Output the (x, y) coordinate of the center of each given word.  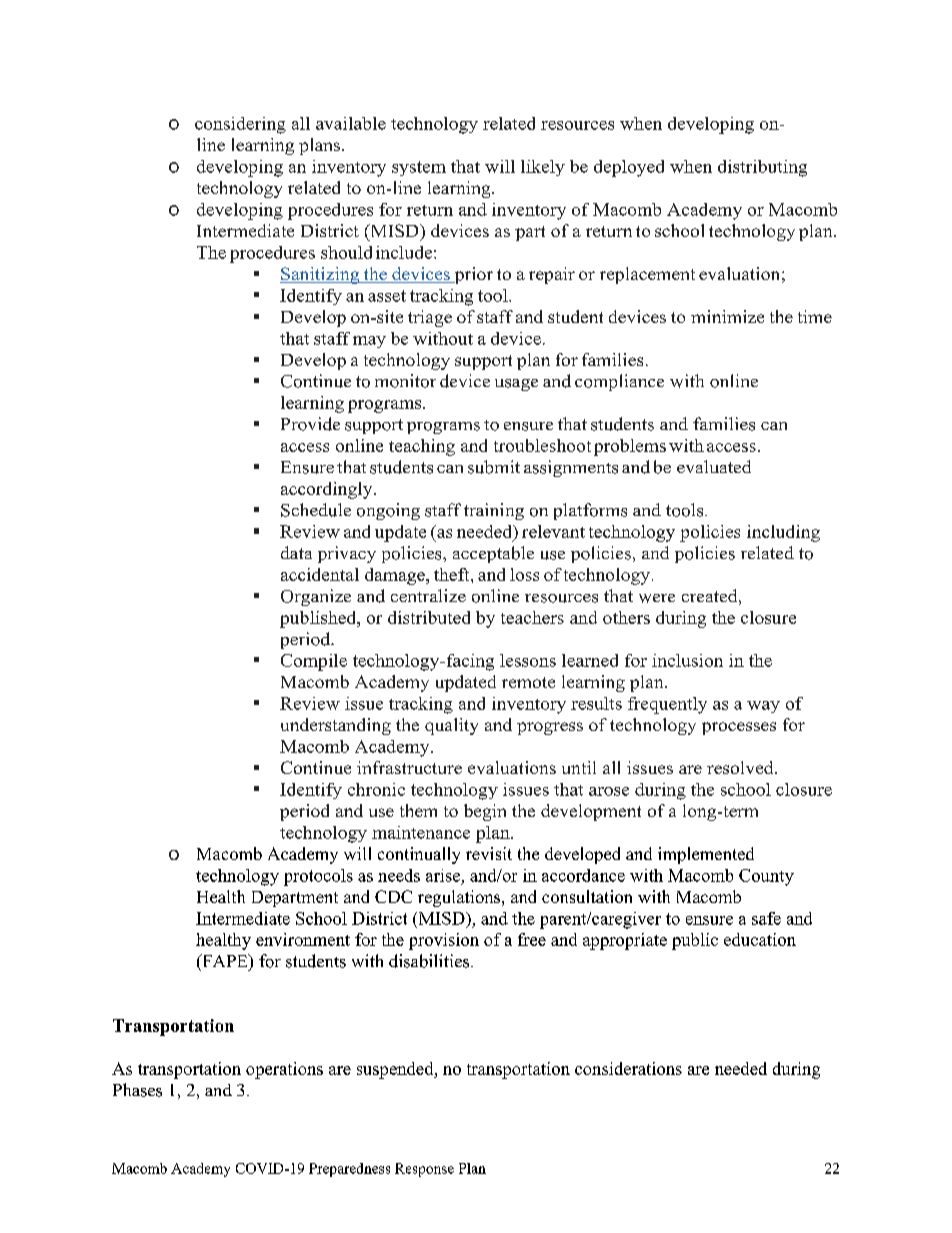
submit (494, 467)
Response (424, 1170)
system (419, 168)
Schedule (316, 510)
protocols (318, 877)
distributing (762, 168)
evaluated (714, 466)
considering (240, 125)
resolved (741, 767)
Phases (137, 1090)
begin (485, 812)
